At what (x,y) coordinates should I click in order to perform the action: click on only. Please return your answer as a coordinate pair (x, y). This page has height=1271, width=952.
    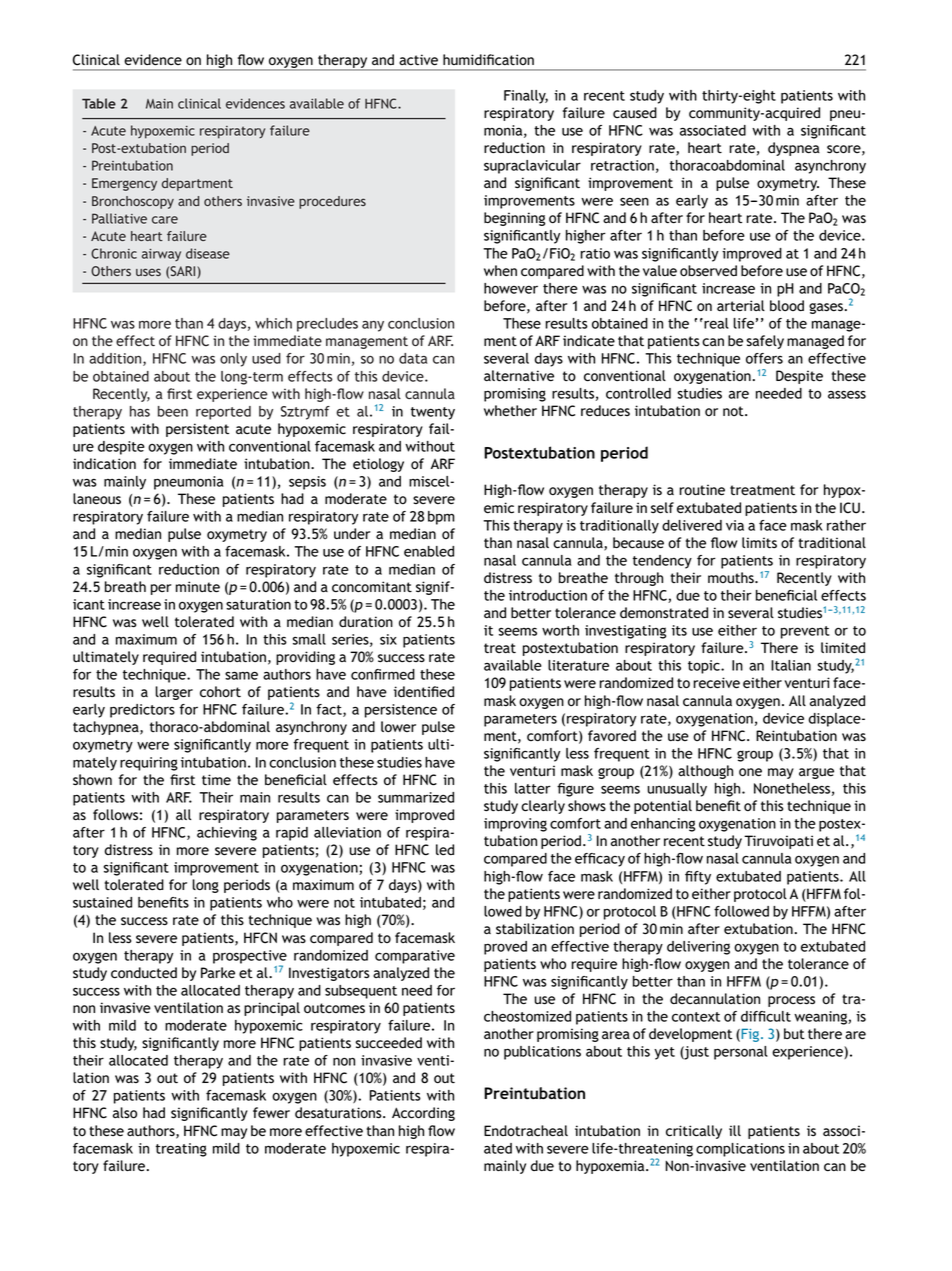
    Looking at the image, I should click on (233, 360).
